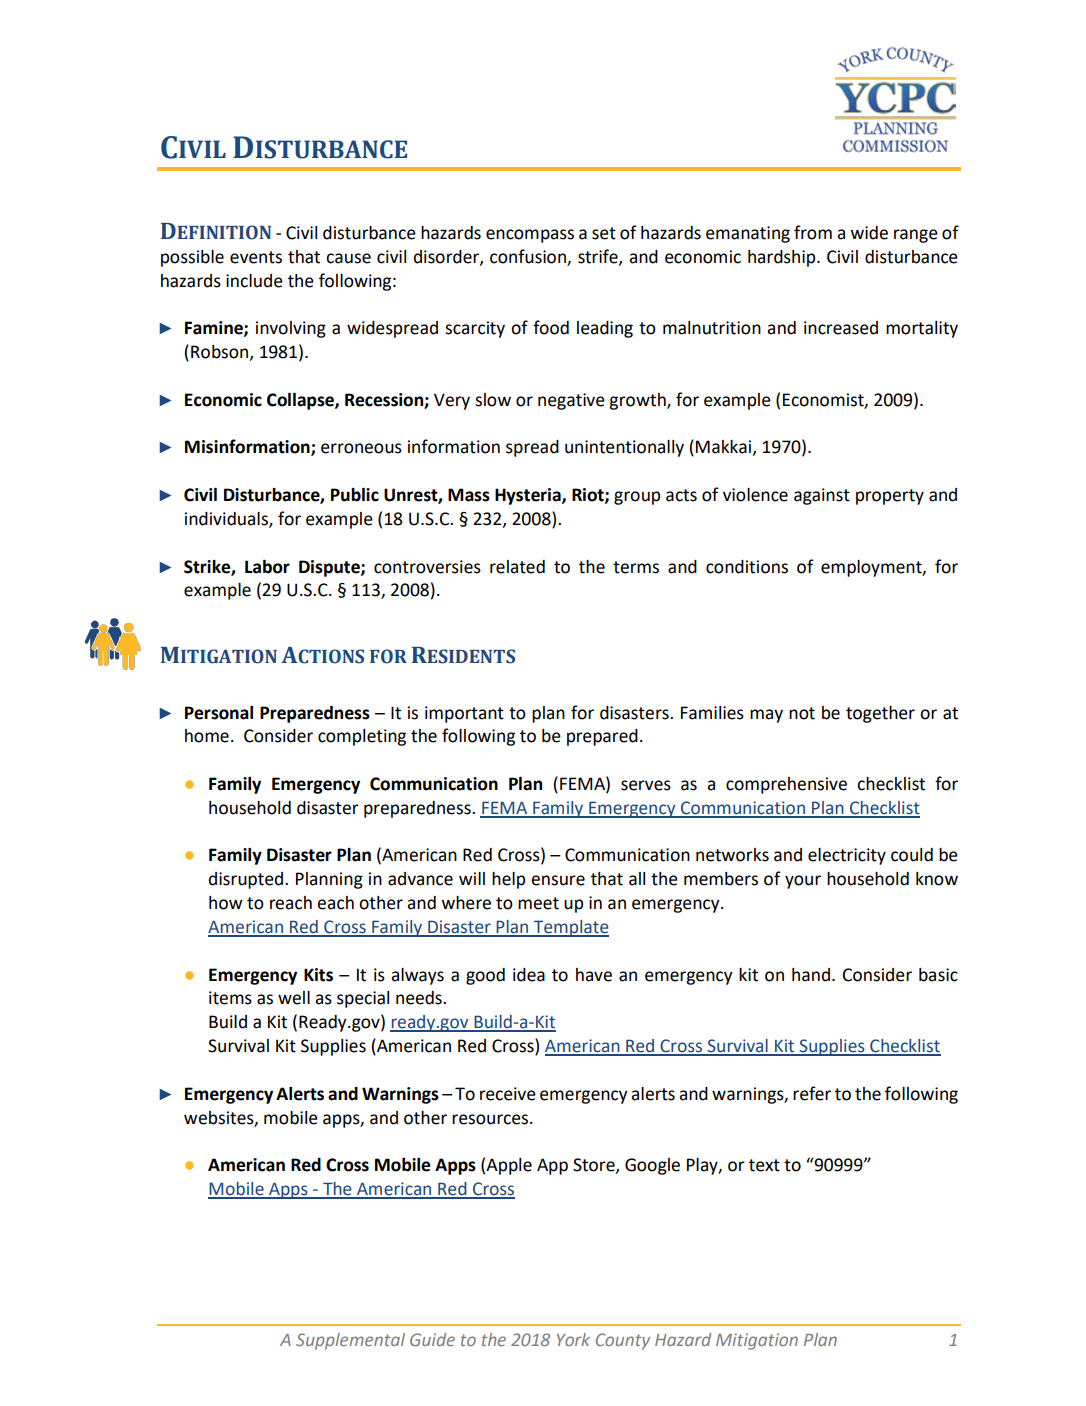 The height and width of the image is (1406, 1086). What do you see at coordinates (786, 785) in the image?
I see `comprehensive` at bounding box center [786, 785].
